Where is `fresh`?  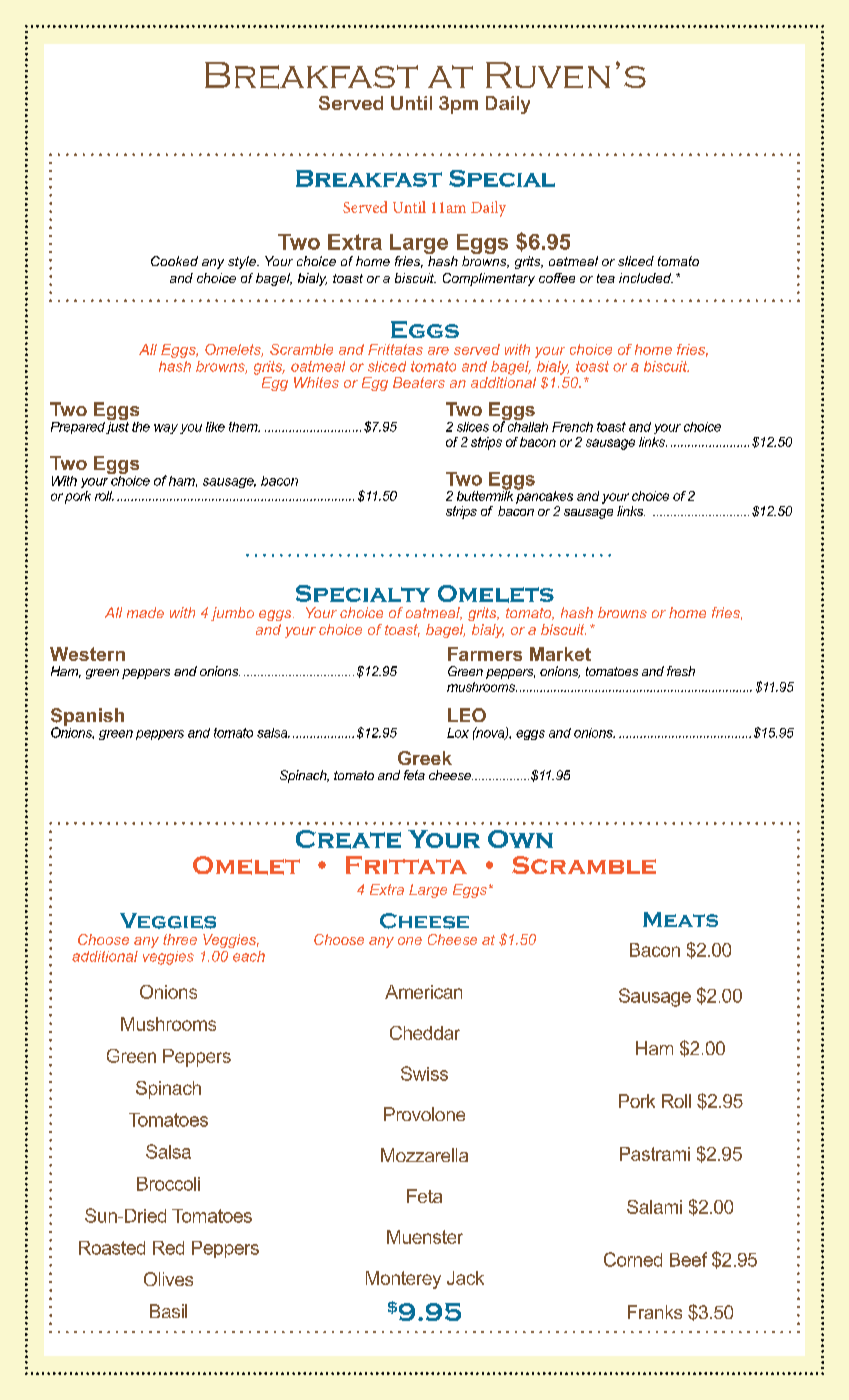
fresh is located at coordinates (681, 671).
